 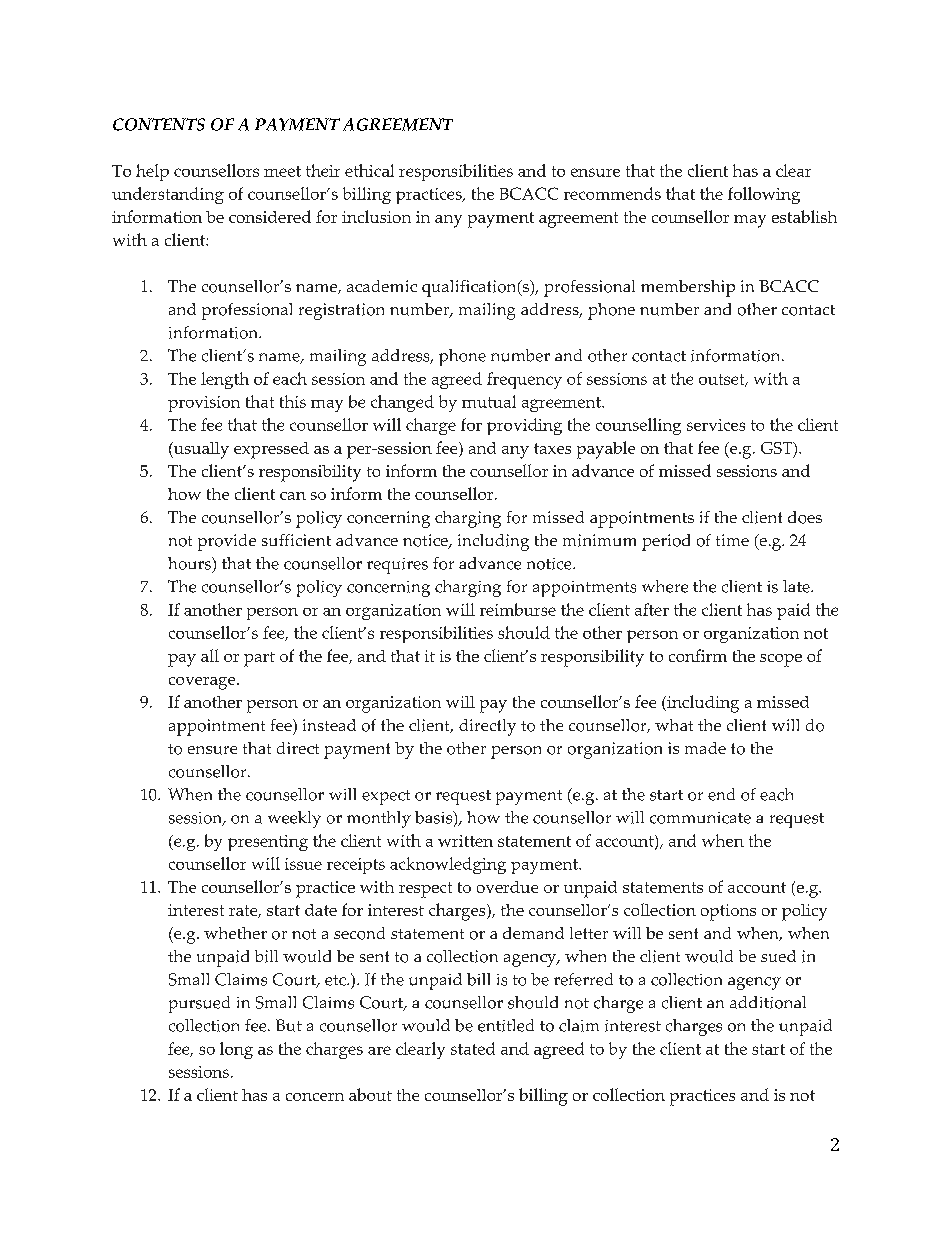 What do you see at coordinates (259, 659) in the screenshot?
I see `part` at bounding box center [259, 659].
